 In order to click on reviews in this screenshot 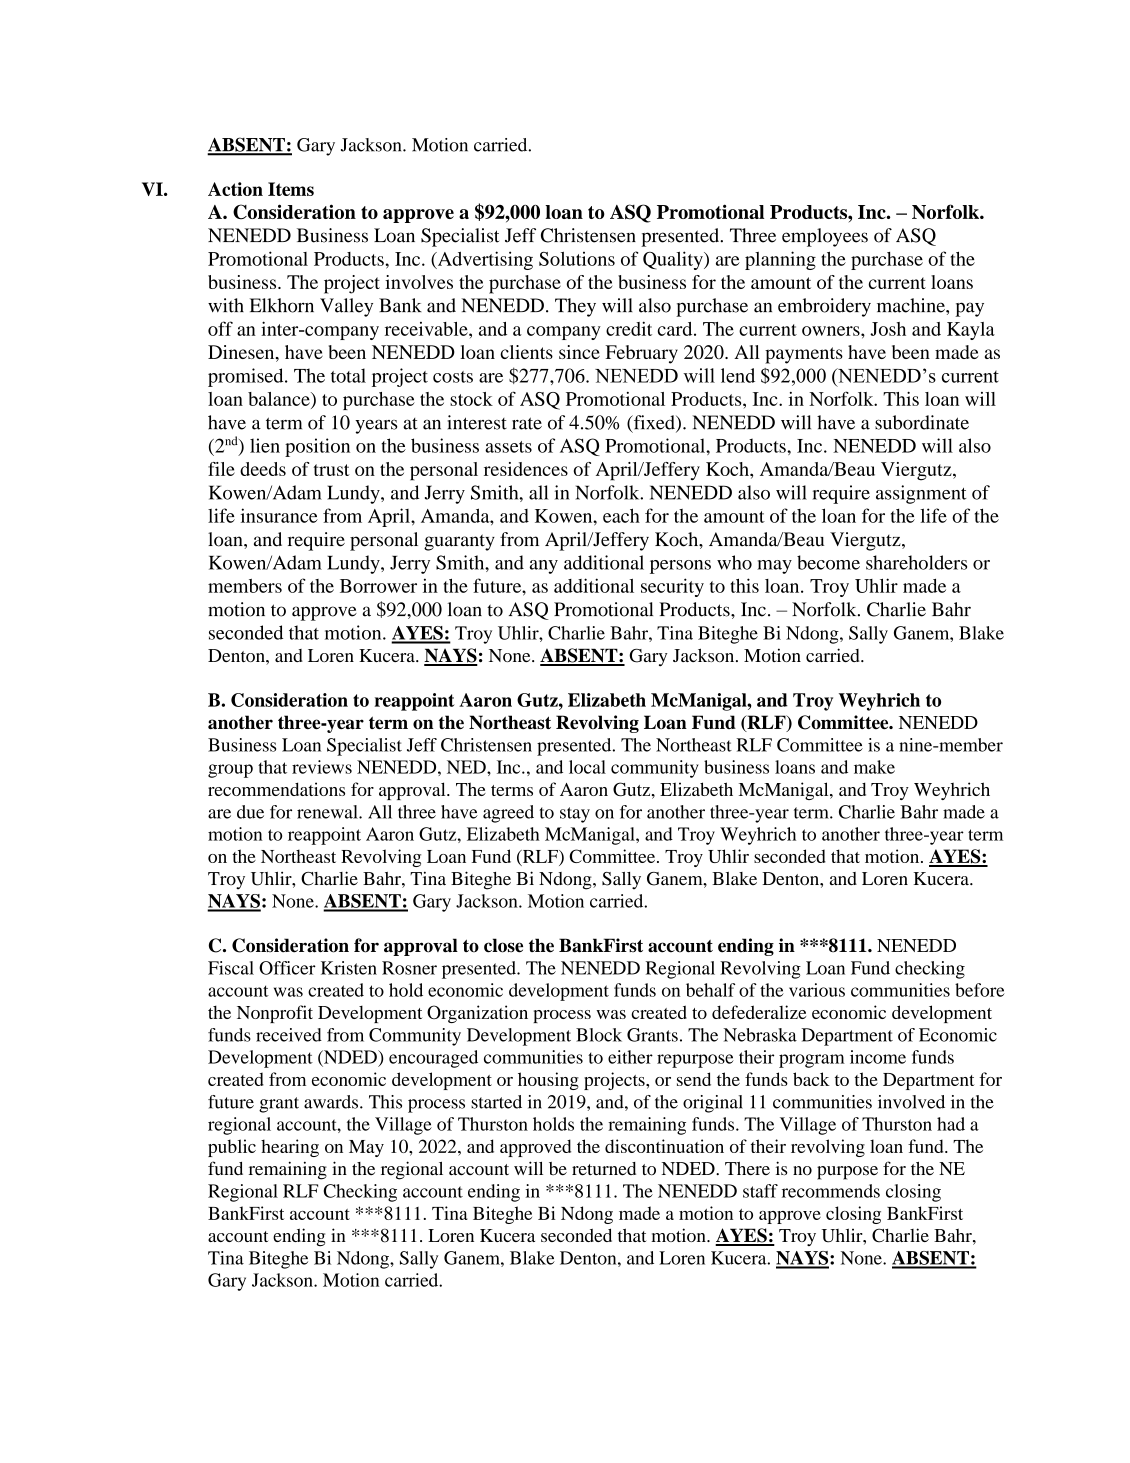, I will do `click(322, 767)`.
